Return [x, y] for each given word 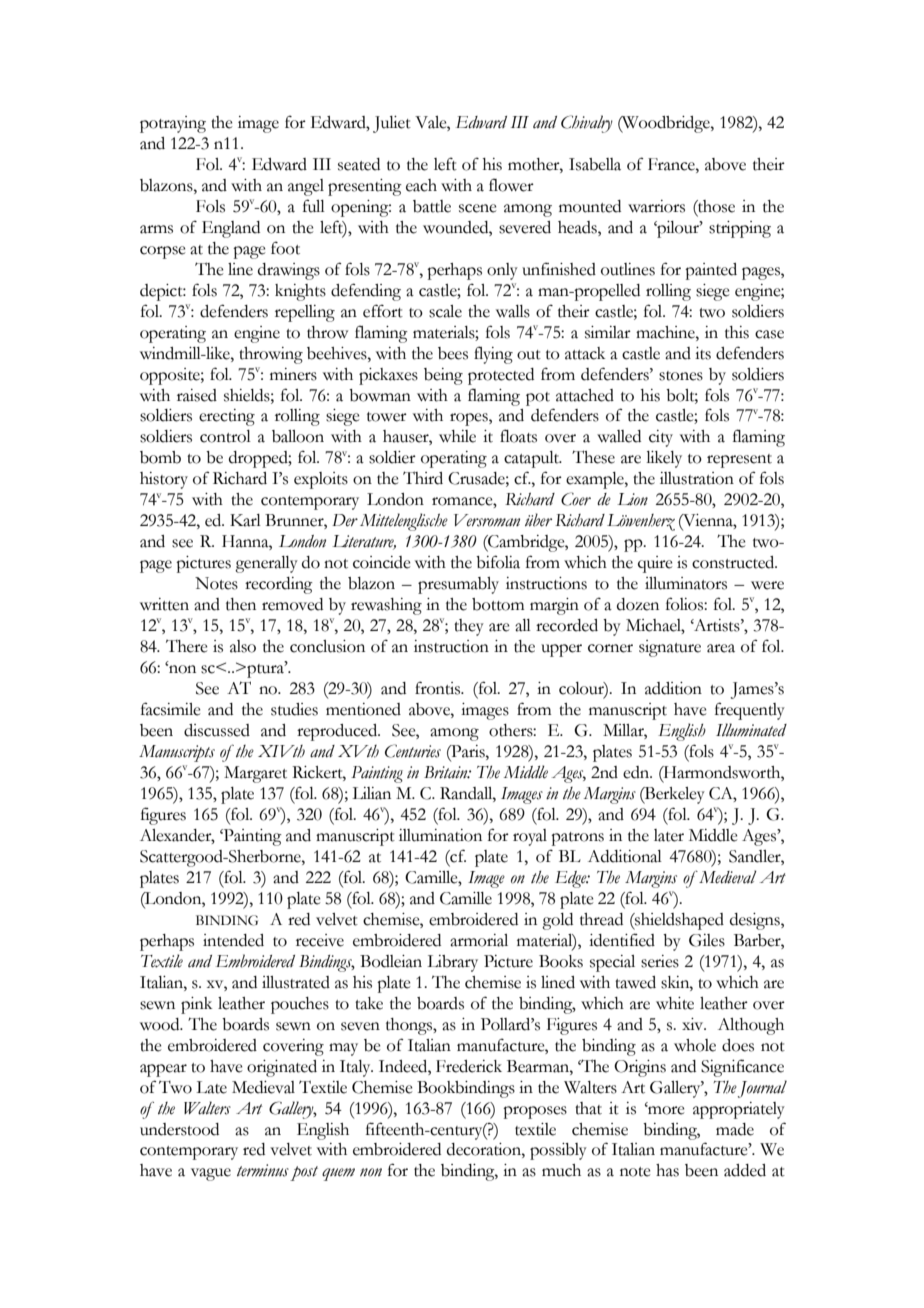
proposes [535, 1112]
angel [306, 187]
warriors [656, 206]
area [721, 648]
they [469, 627]
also [243, 646]
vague [211, 1174]
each [421, 185]
